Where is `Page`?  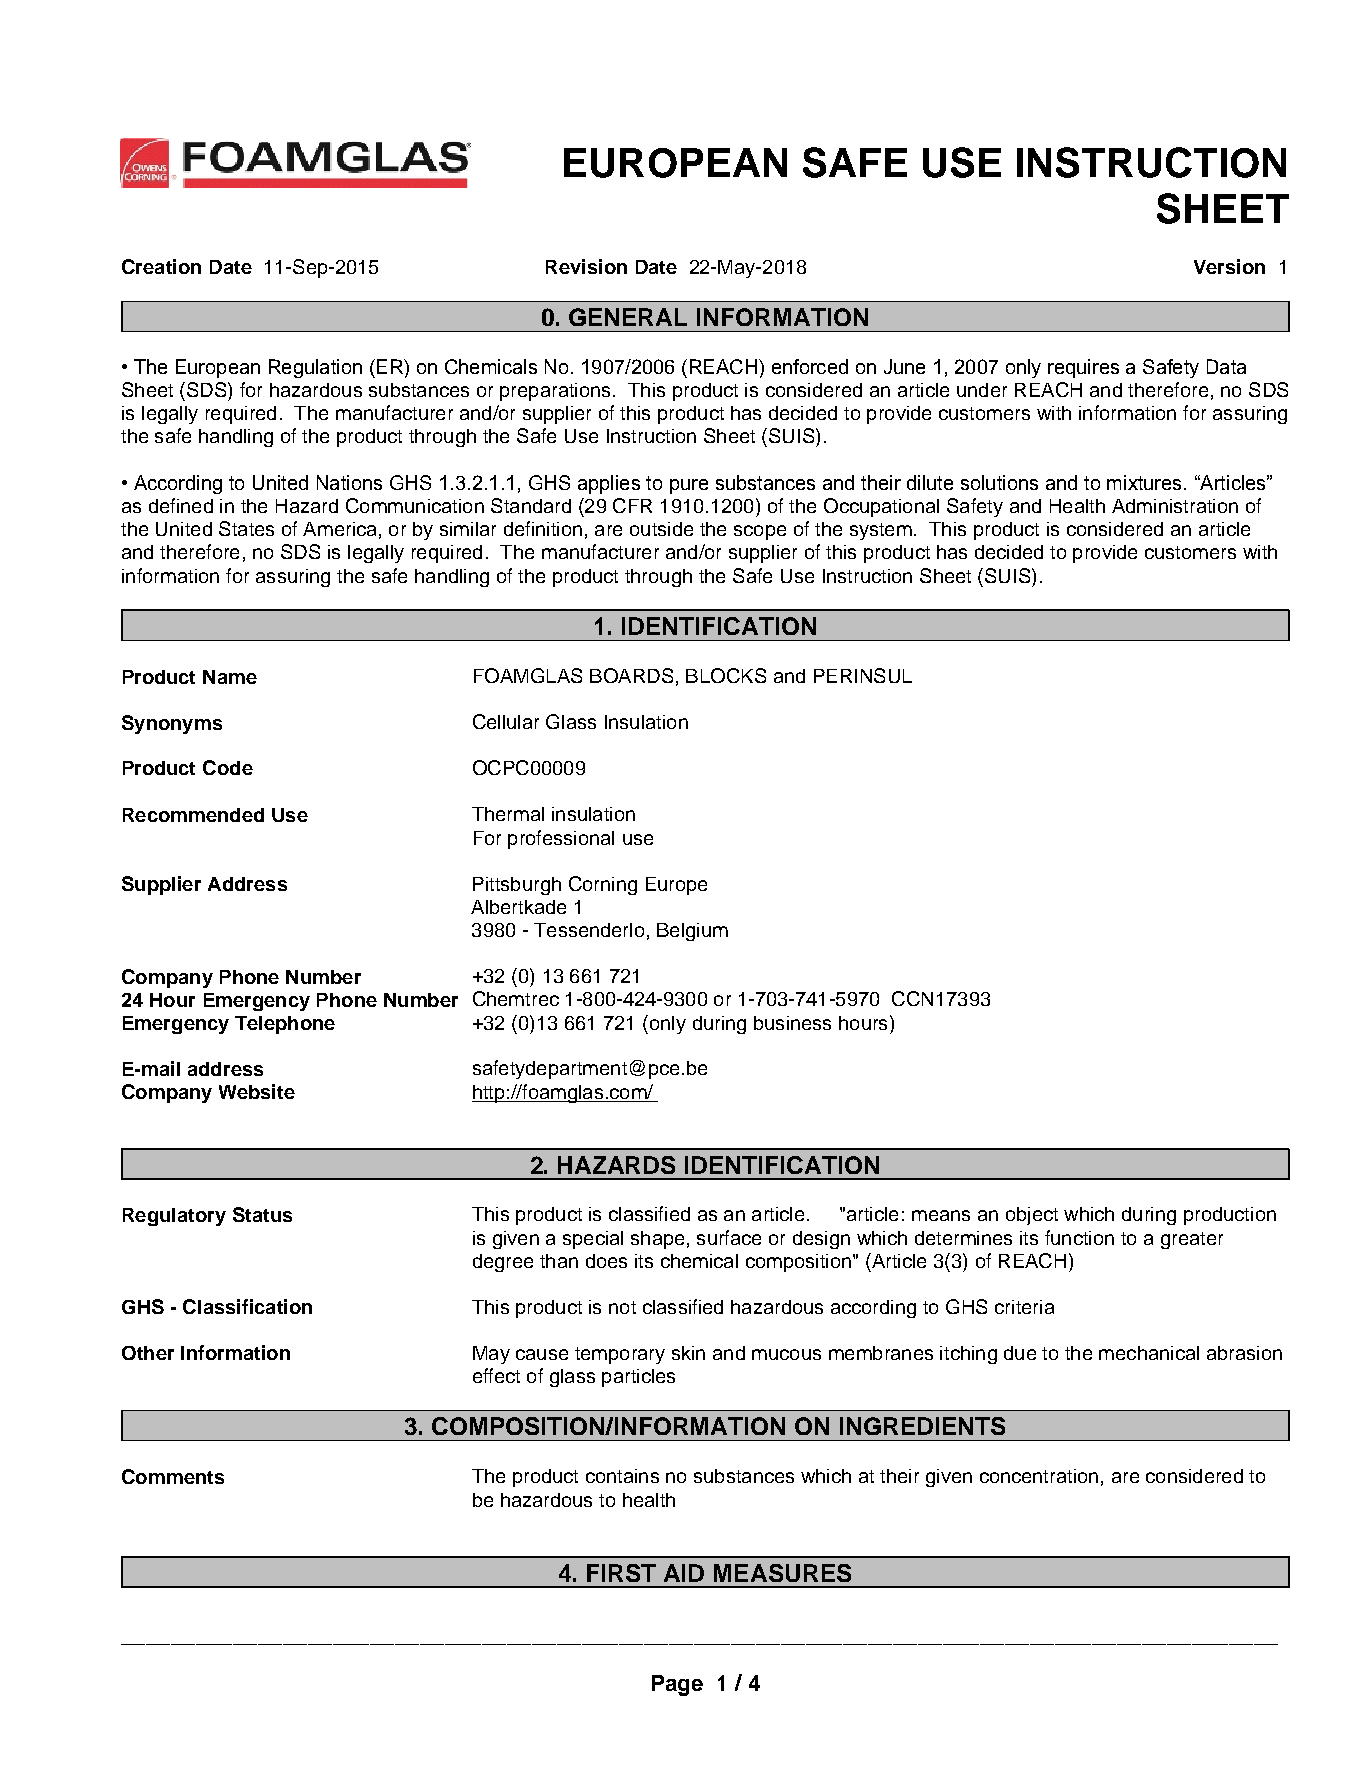 Page is located at coordinates (677, 1685).
